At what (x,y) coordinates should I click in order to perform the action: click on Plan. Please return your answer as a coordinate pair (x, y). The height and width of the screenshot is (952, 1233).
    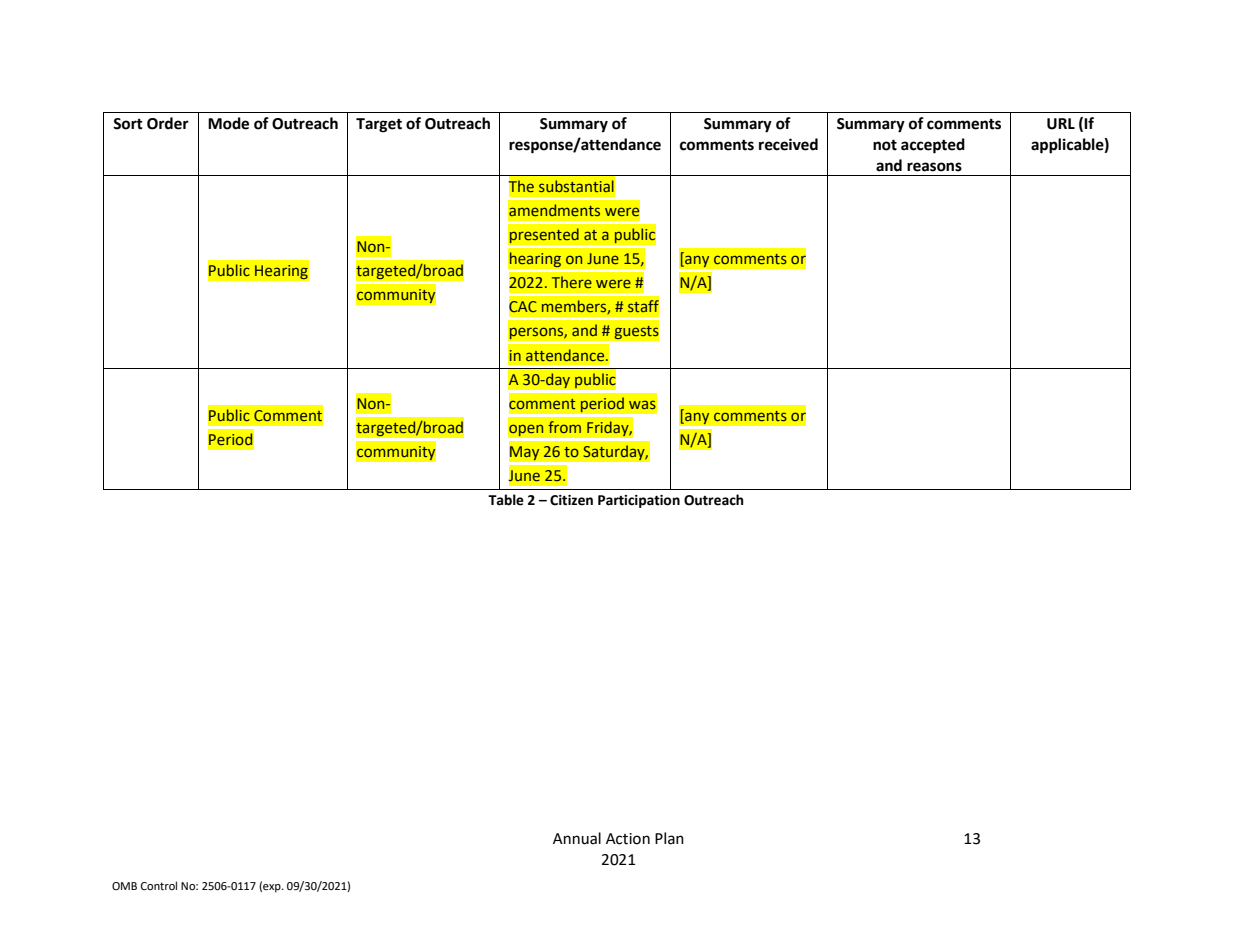
    Looking at the image, I should click on (669, 838).
